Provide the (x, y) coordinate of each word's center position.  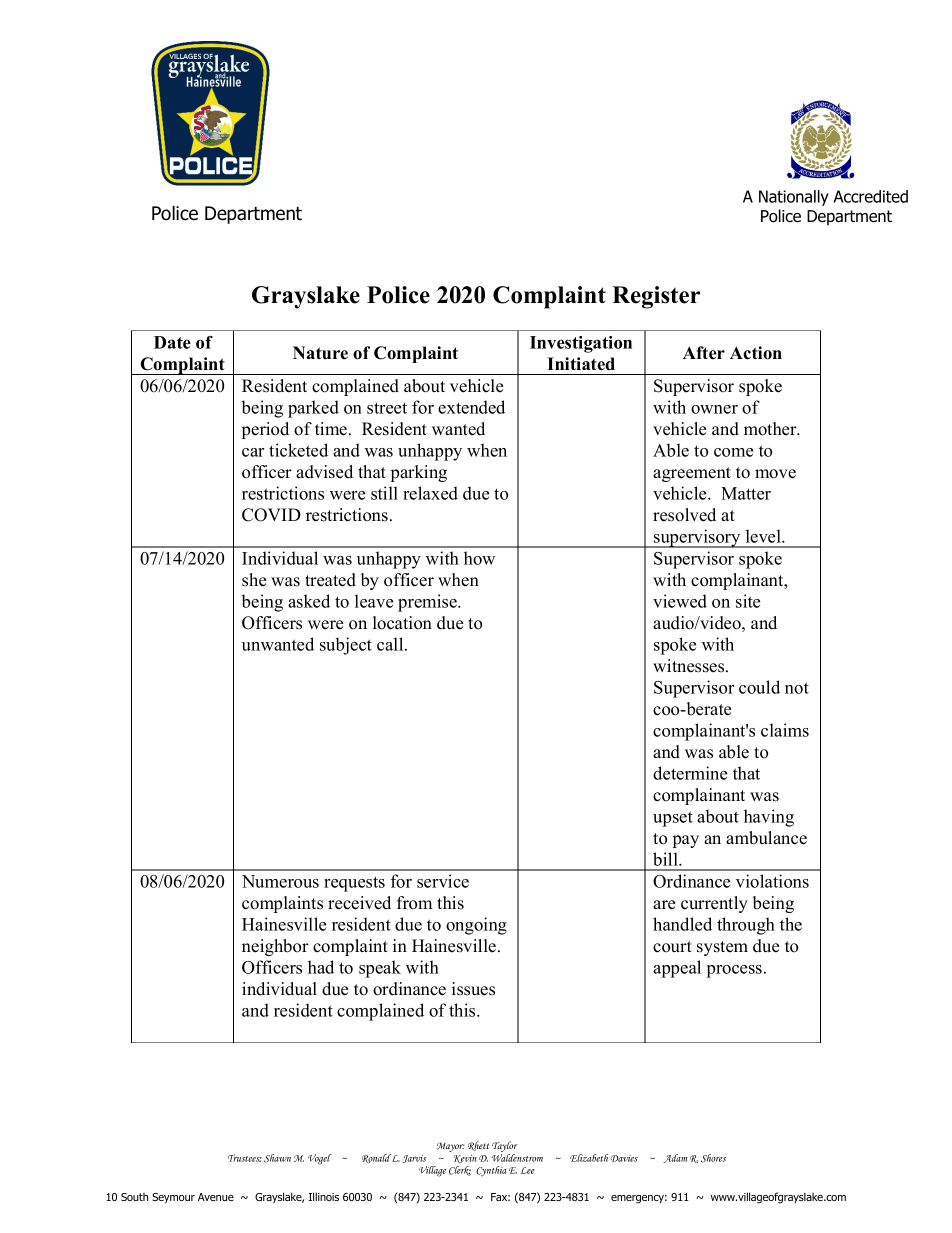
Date (172, 342)
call (391, 644)
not (797, 688)
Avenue (216, 1197)
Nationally (794, 198)
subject (346, 646)
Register (656, 297)
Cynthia (491, 1171)
